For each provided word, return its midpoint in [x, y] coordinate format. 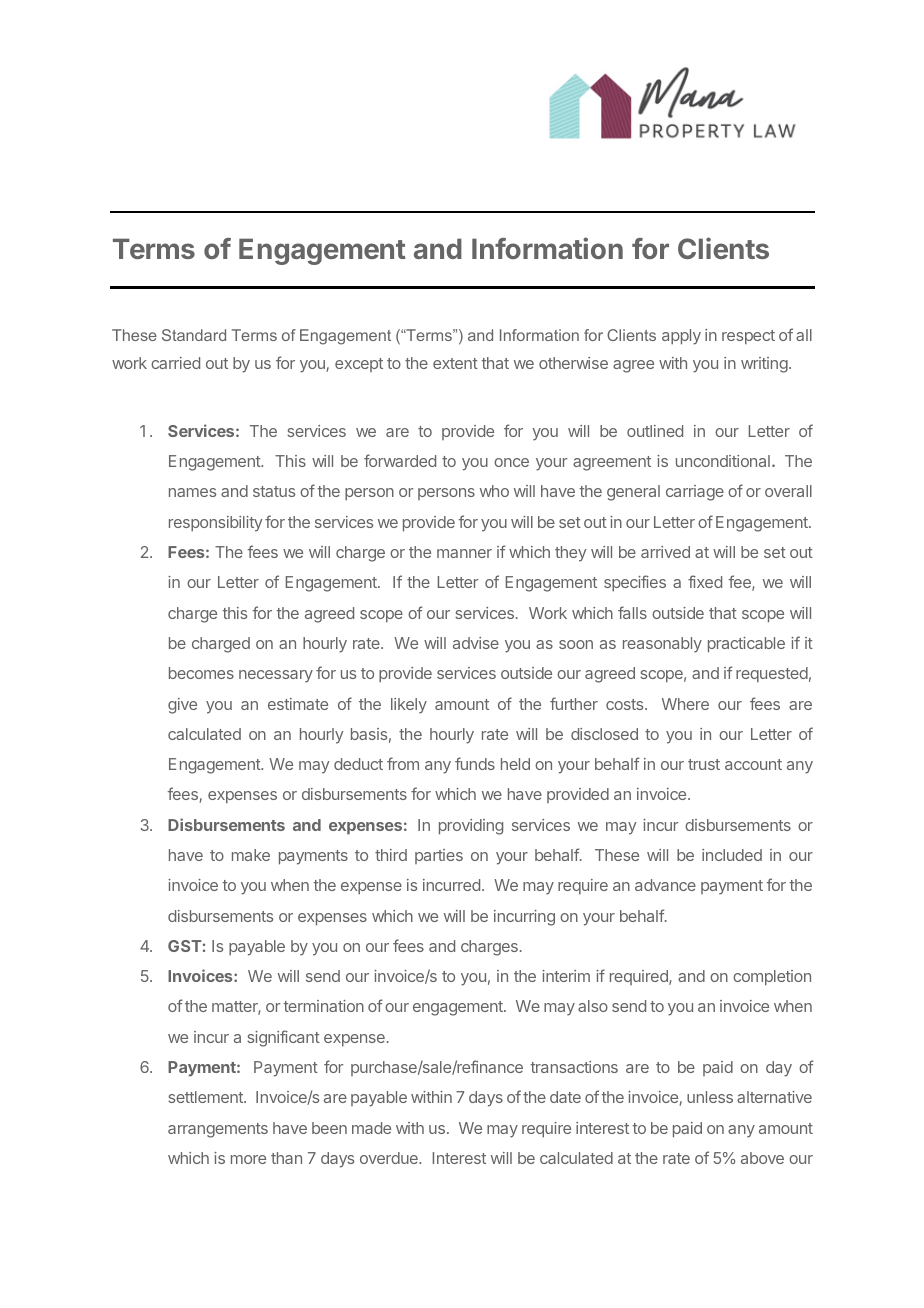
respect [748, 337]
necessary [276, 676]
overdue [390, 1158]
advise [476, 643]
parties [439, 856]
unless [710, 1097]
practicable [746, 645]
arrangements [218, 1130]
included [732, 855]
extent [455, 363]
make [251, 855]
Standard [194, 335]
